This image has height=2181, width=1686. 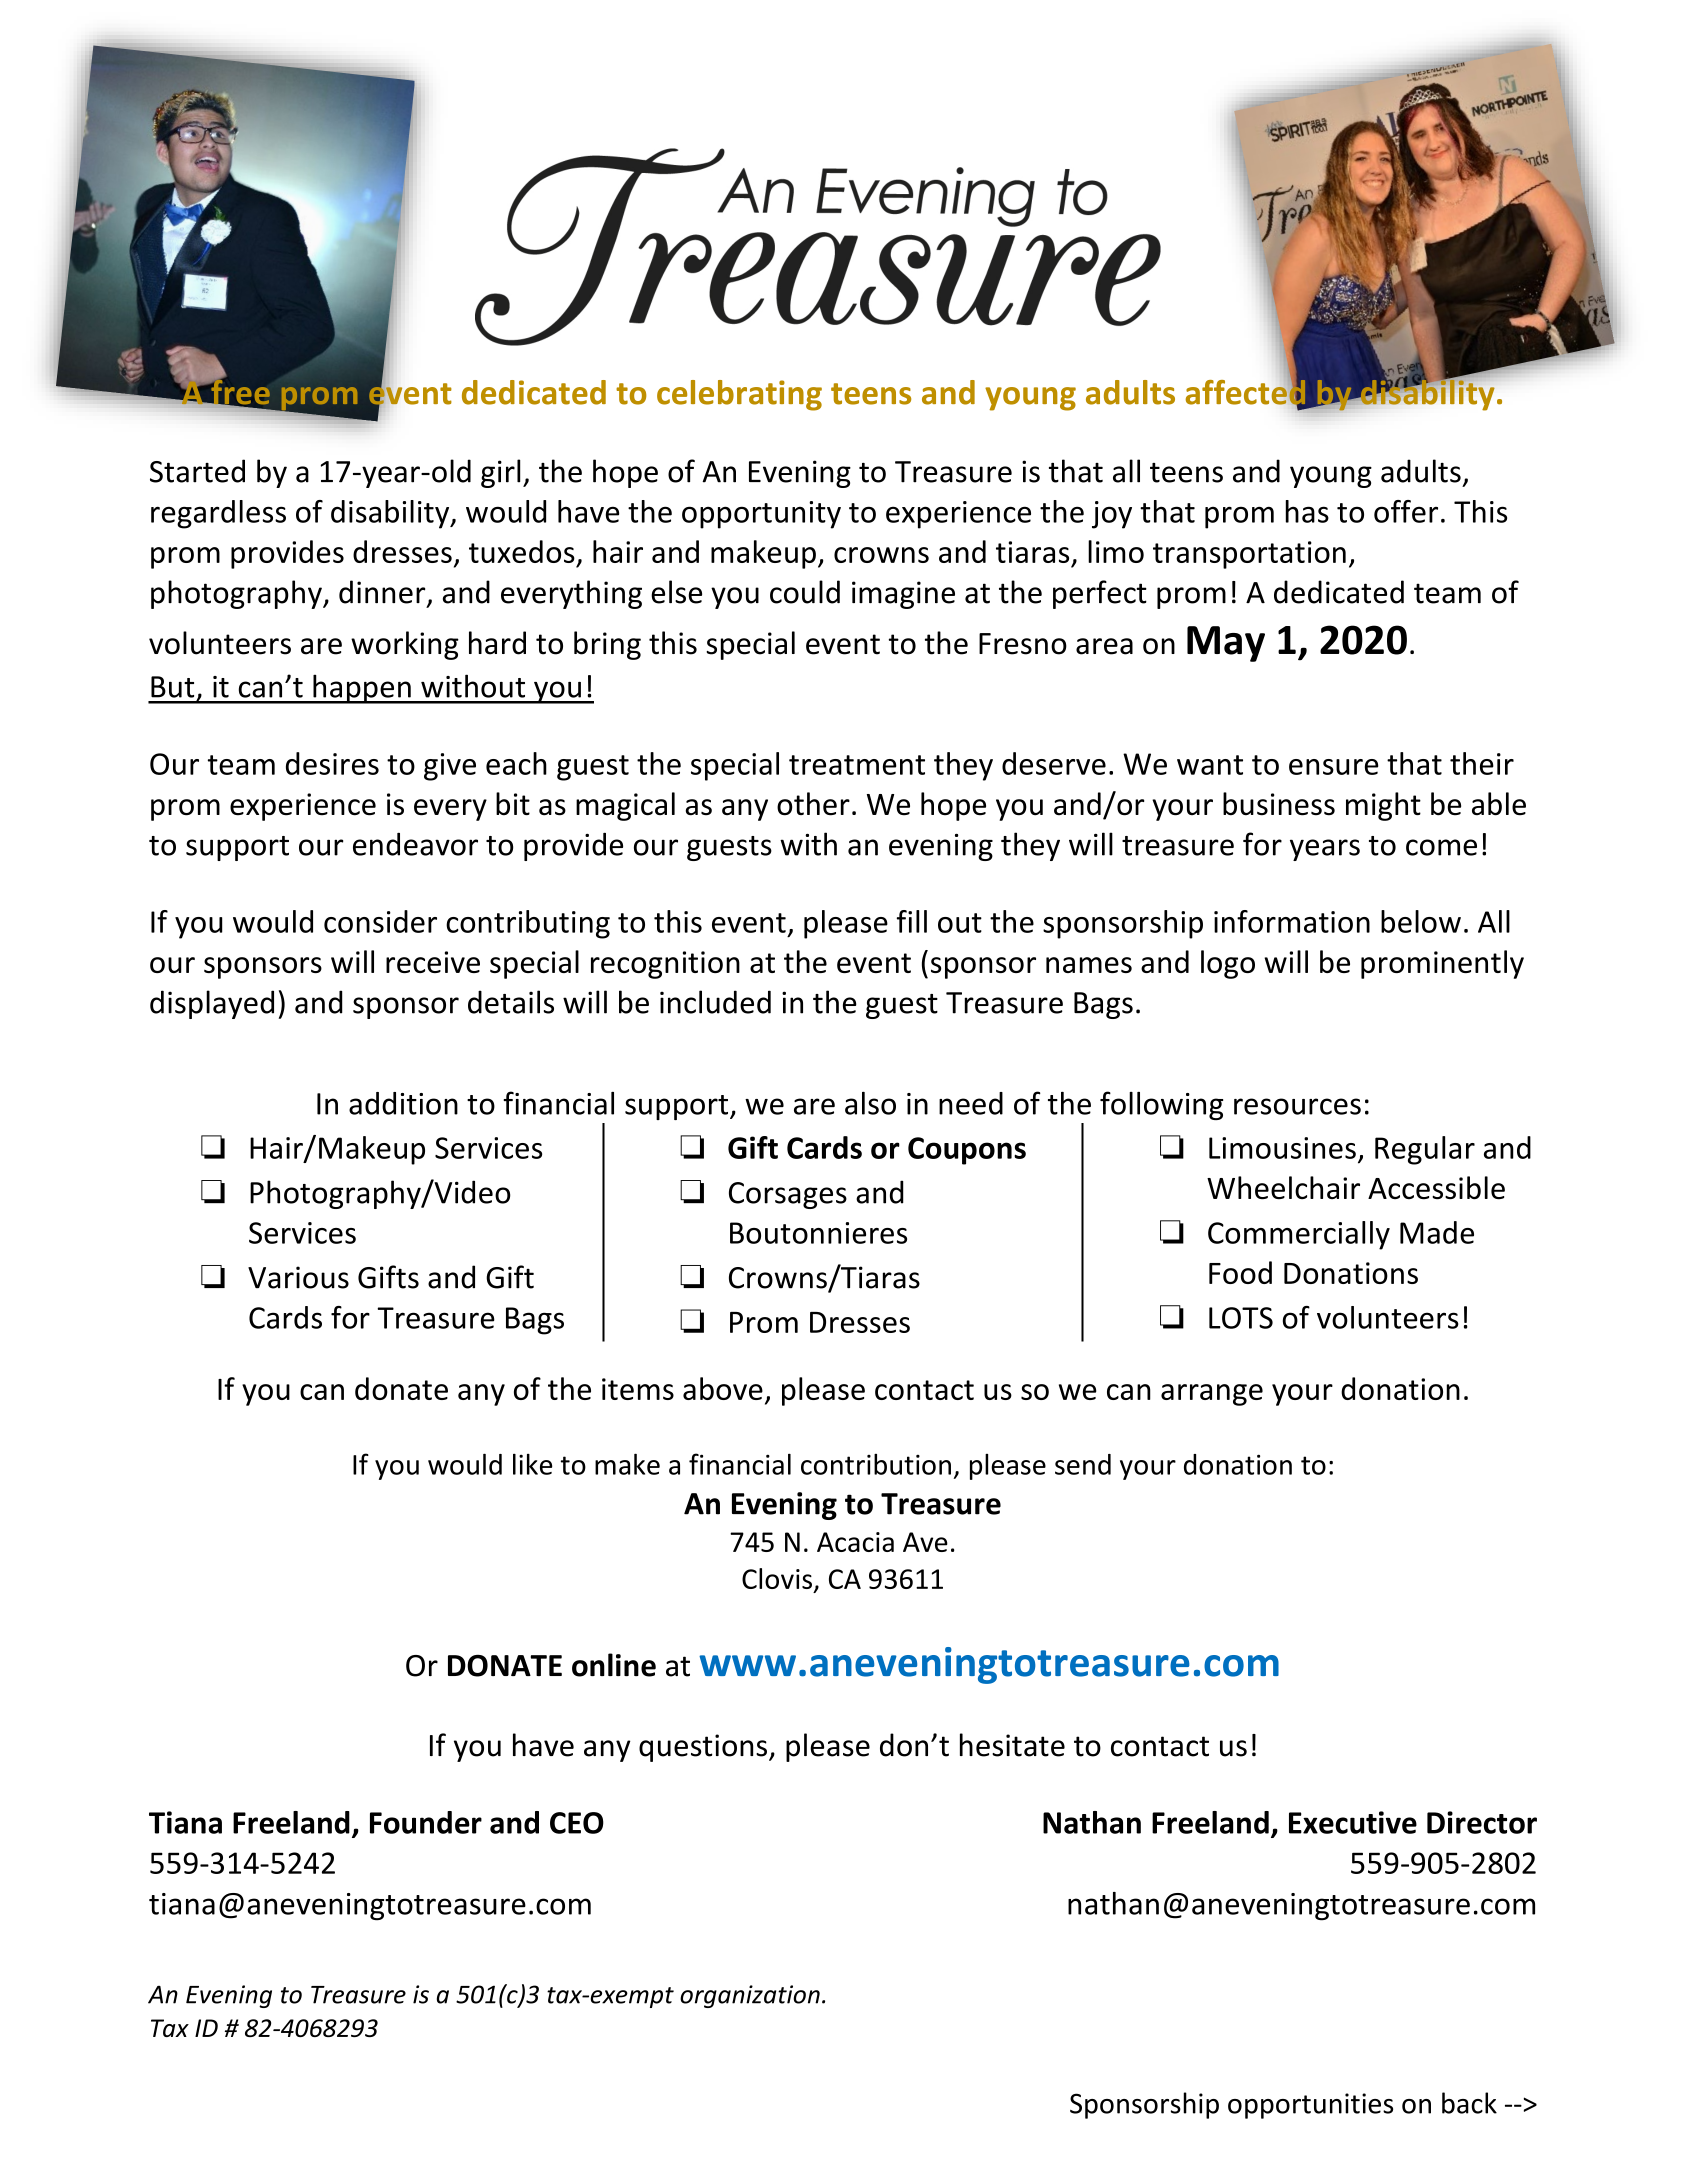 I want to click on arrange, so click(x=1212, y=1395).
